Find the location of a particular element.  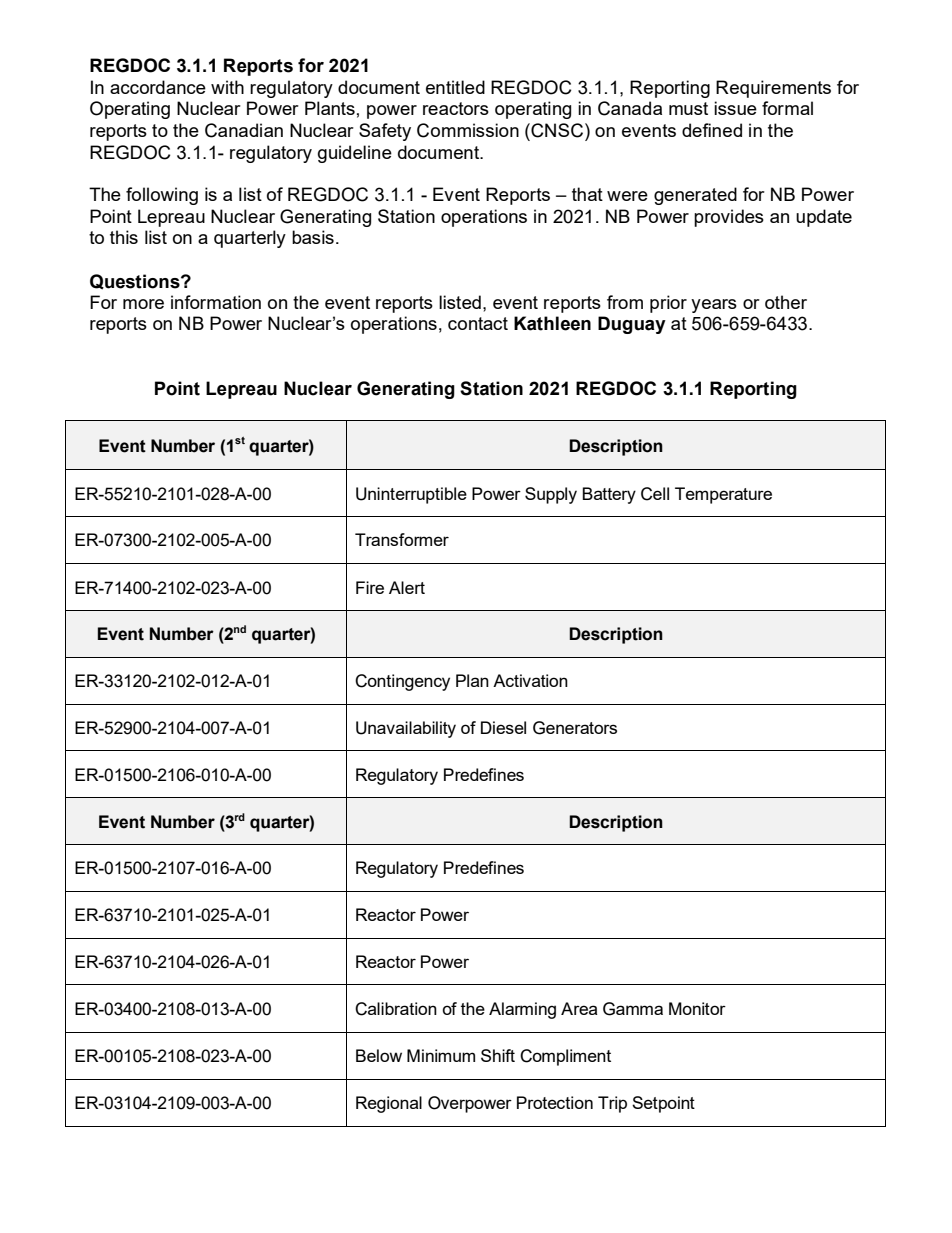

contact is located at coordinates (478, 323).
